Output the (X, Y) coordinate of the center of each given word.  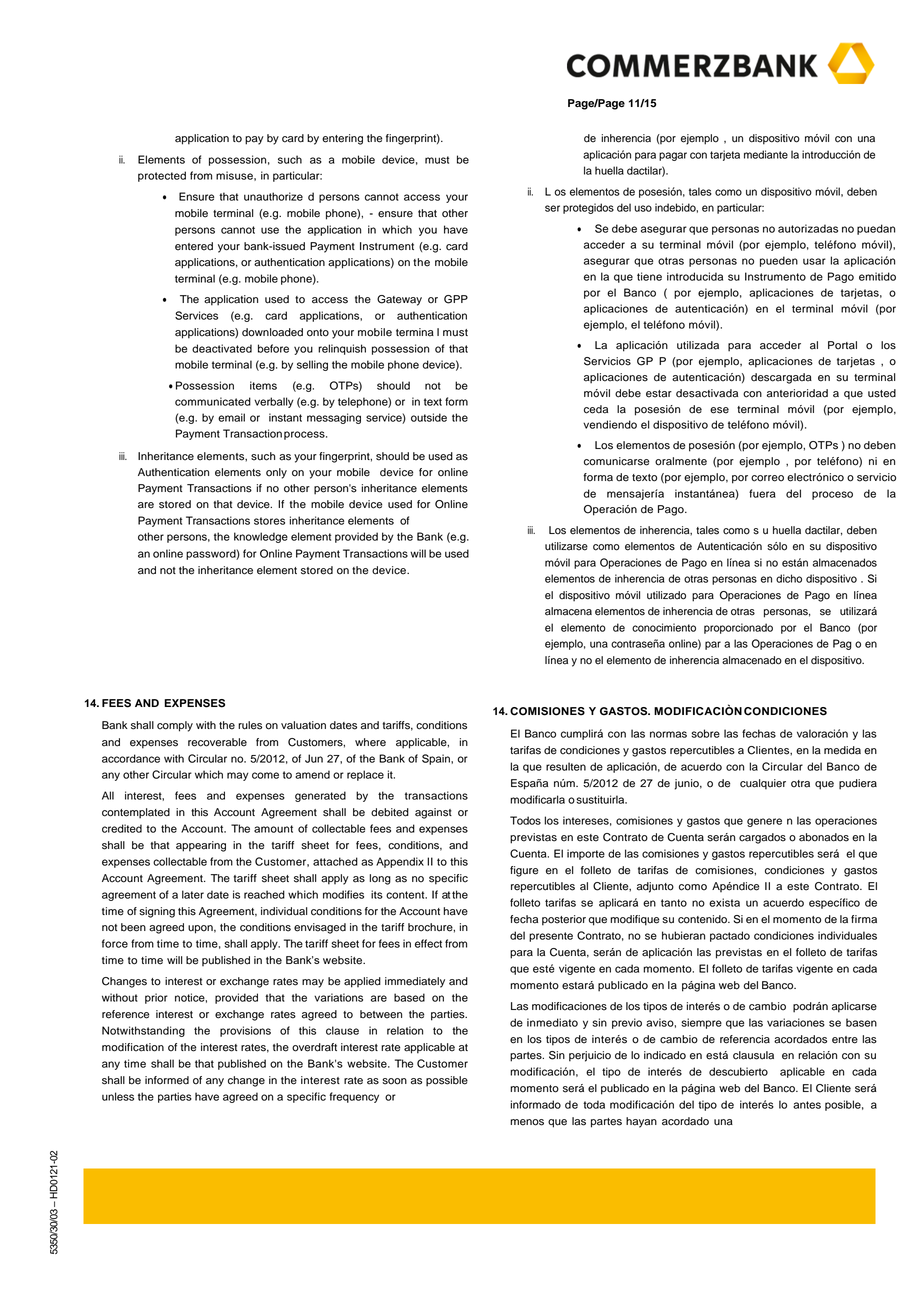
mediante (766, 154)
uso (643, 208)
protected (162, 176)
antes (807, 1105)
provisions (245, 1031)
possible (447, 1081)
